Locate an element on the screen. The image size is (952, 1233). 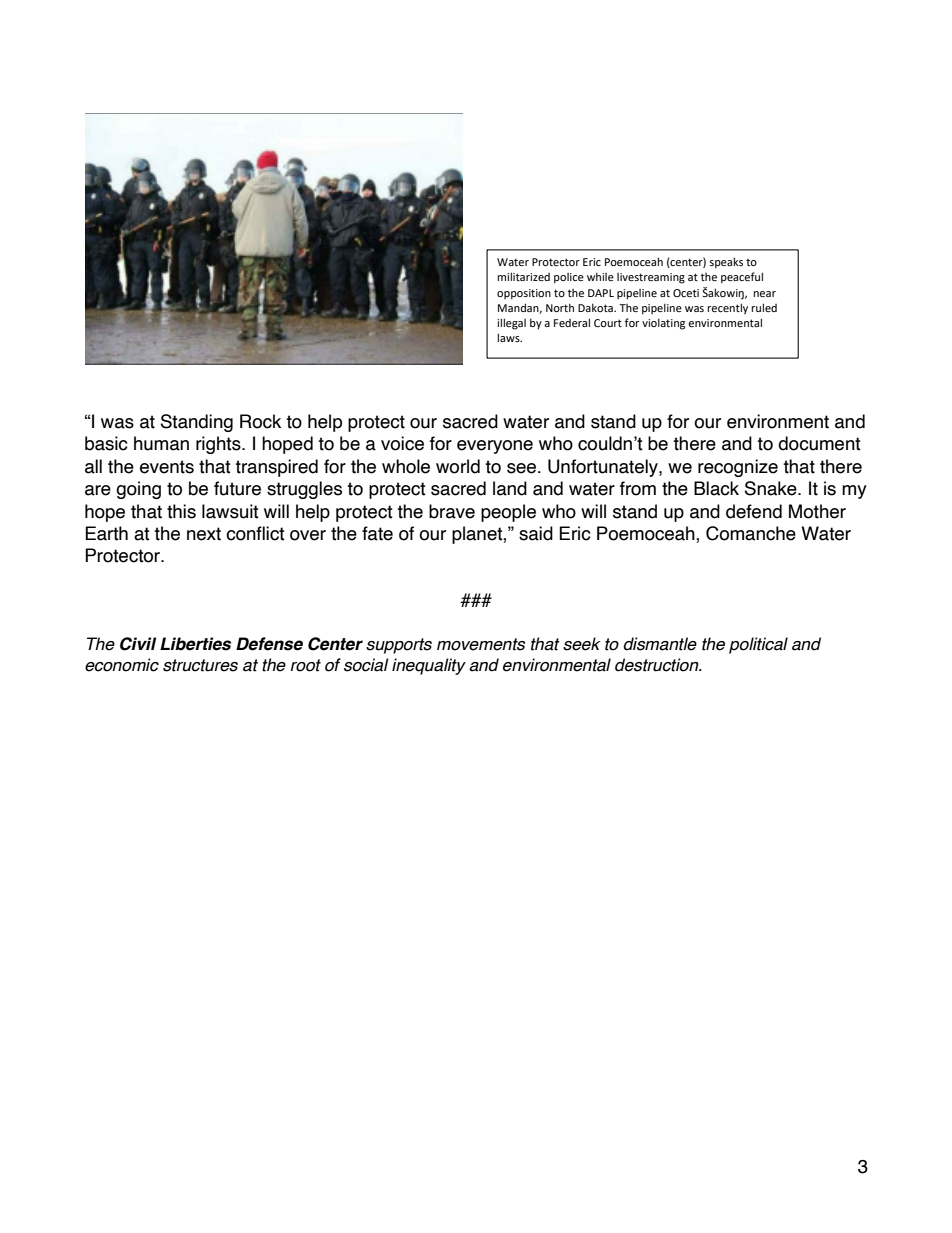
peaceful is located at coordinates (742, 278).
